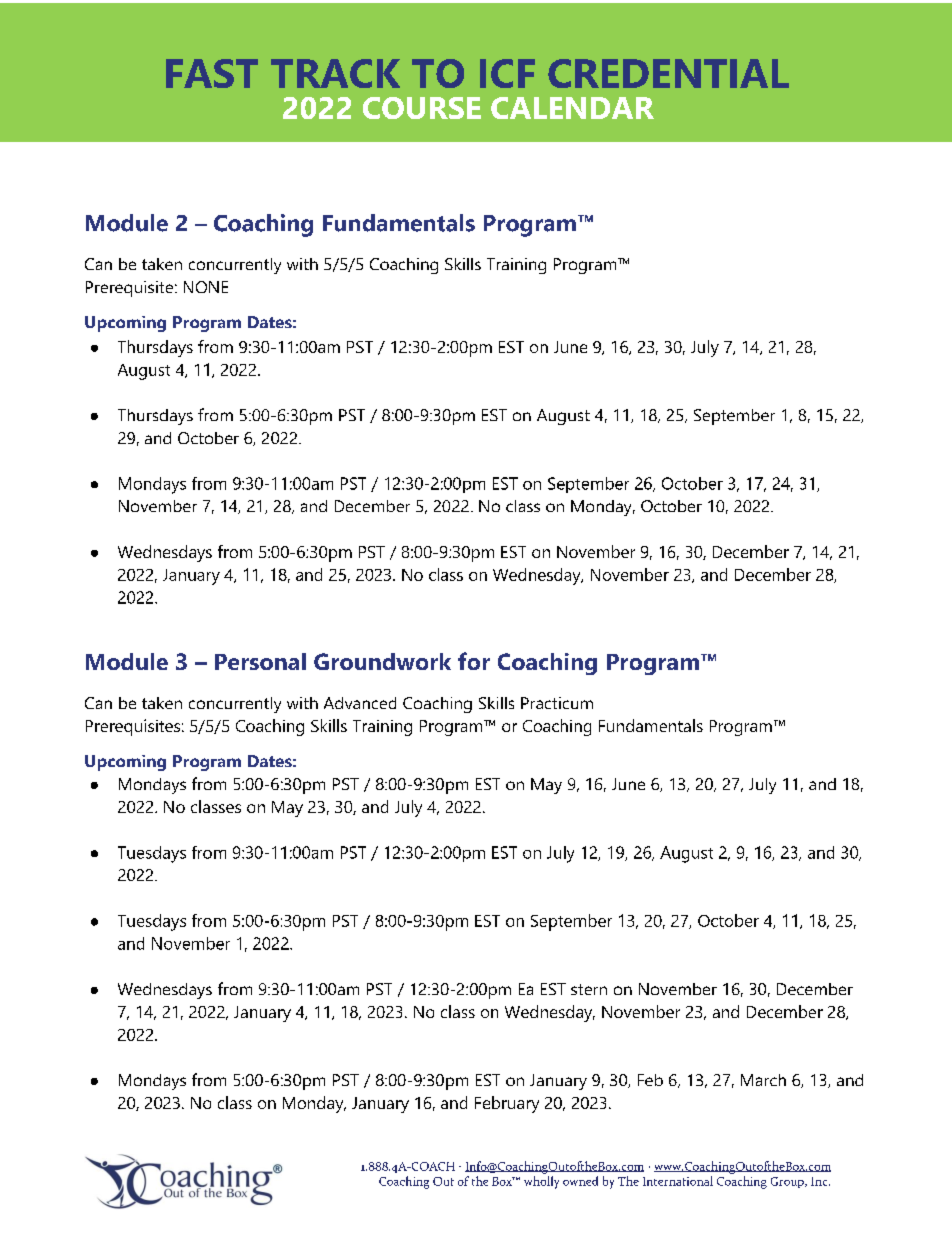 The image size is (952, 1233). What do you see at coordinates (260, 661) in the document?
I see `Personal` at bounding box center [260, 661].
